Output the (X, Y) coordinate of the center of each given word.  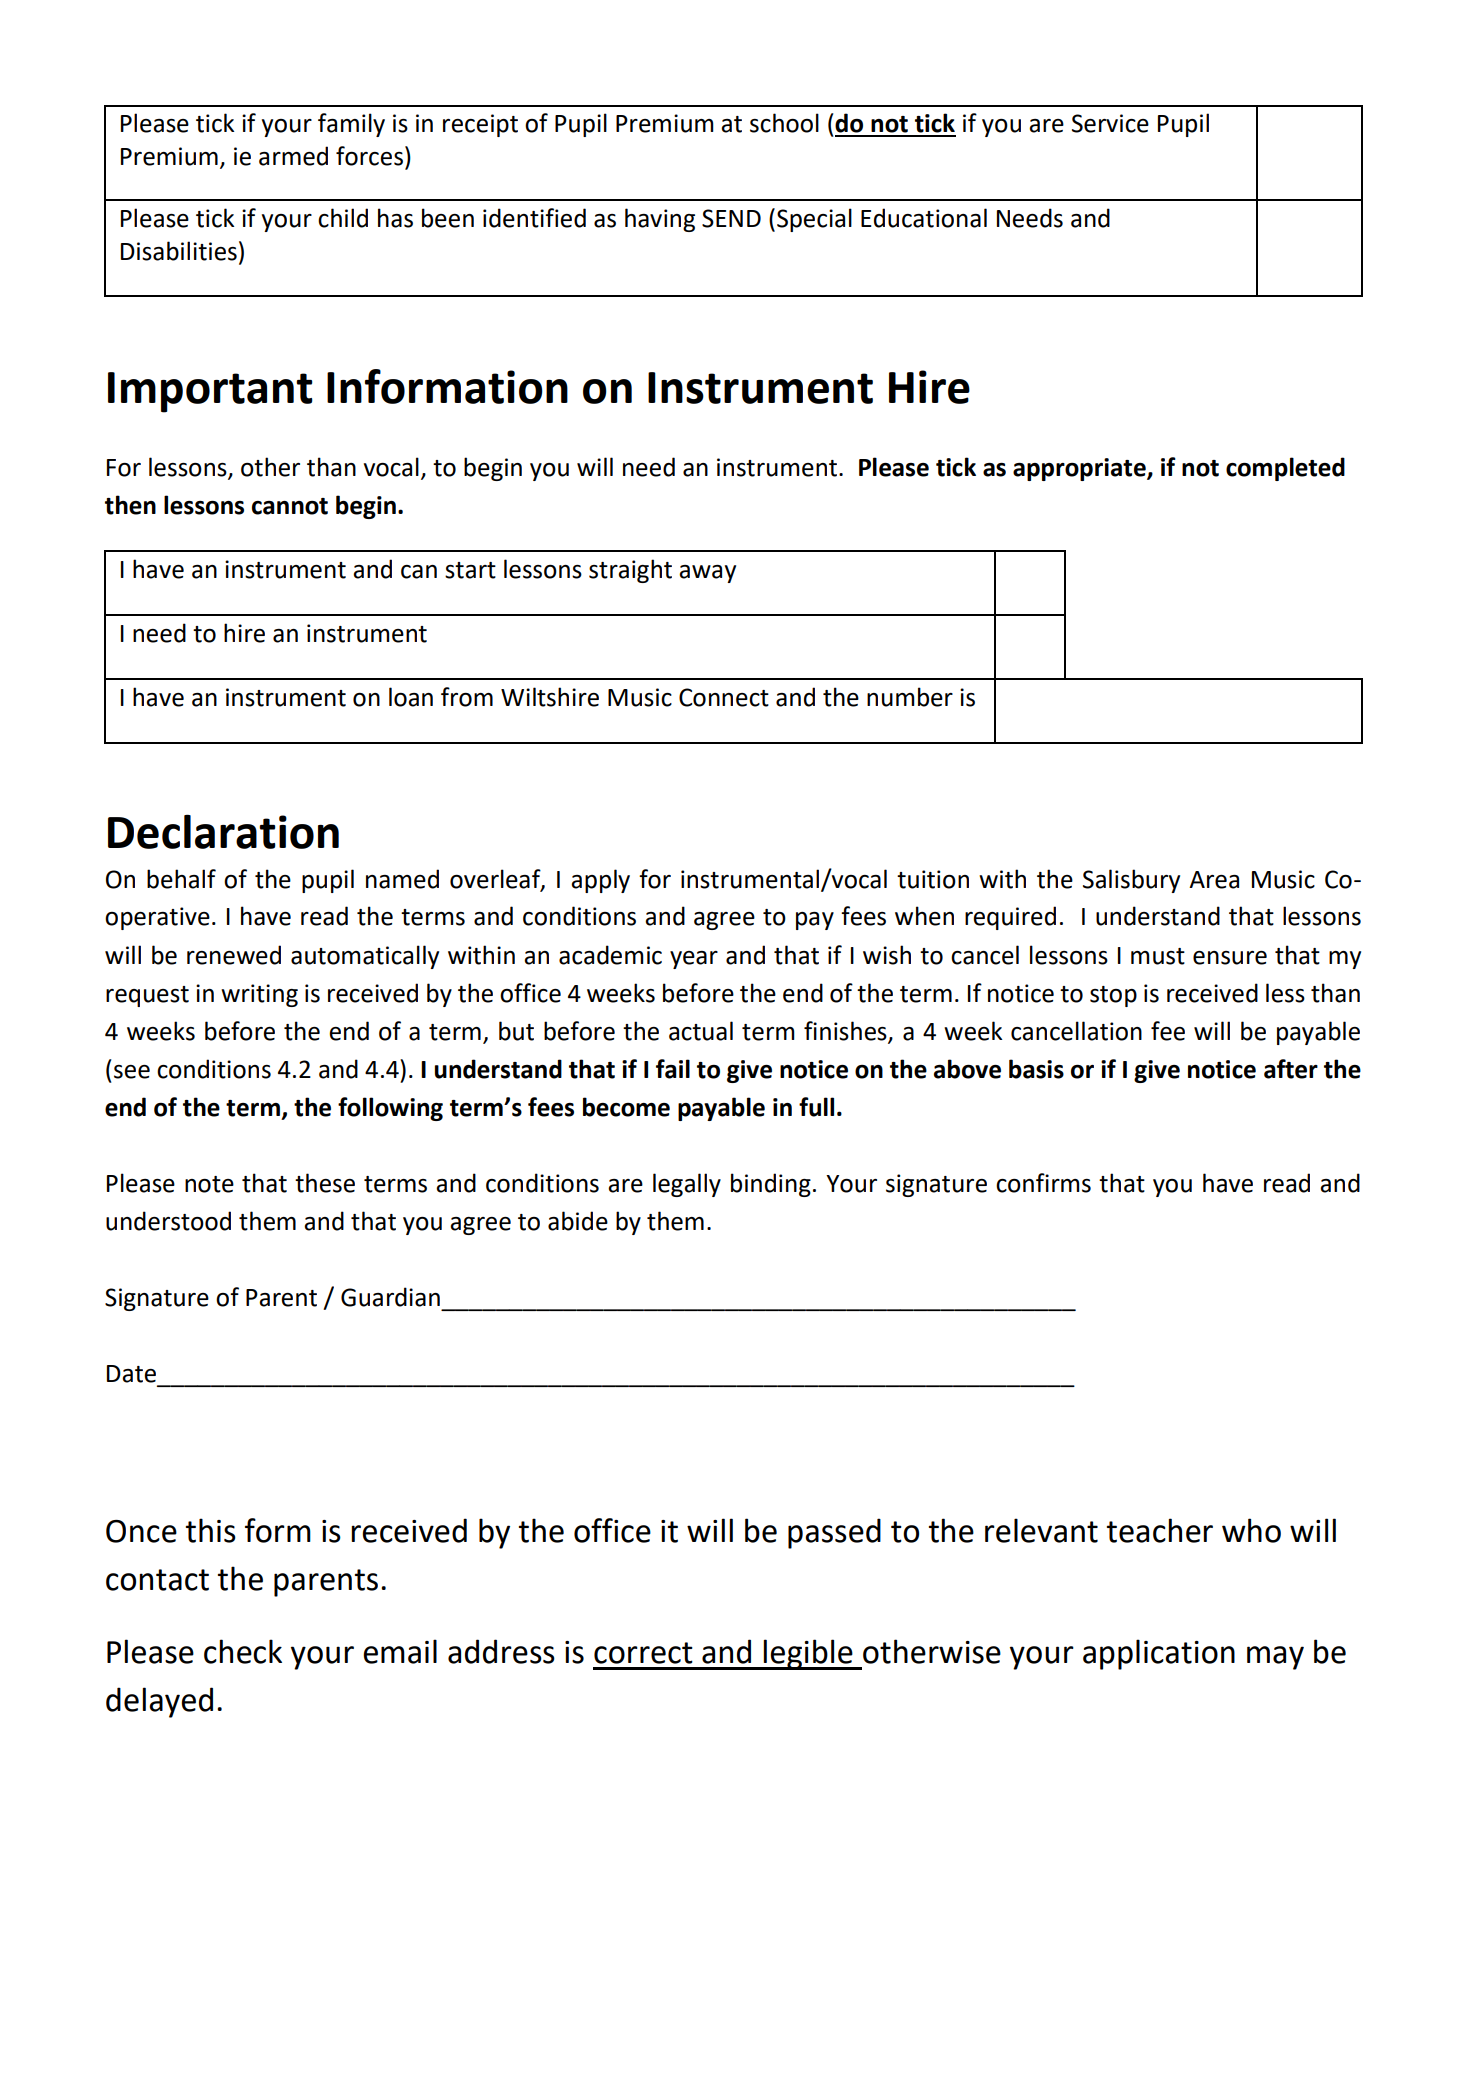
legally (687, 1185)
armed (293, 156)
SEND (731, 218)
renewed (234, 955)
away (707, 574)
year (694, 960)
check (243, 1651)
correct (643, 1653)
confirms (1043, 1183)
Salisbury (1131, 881)
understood (168, 1221)
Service (1110, 123)
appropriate (1080, 469)
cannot (290, 506)
